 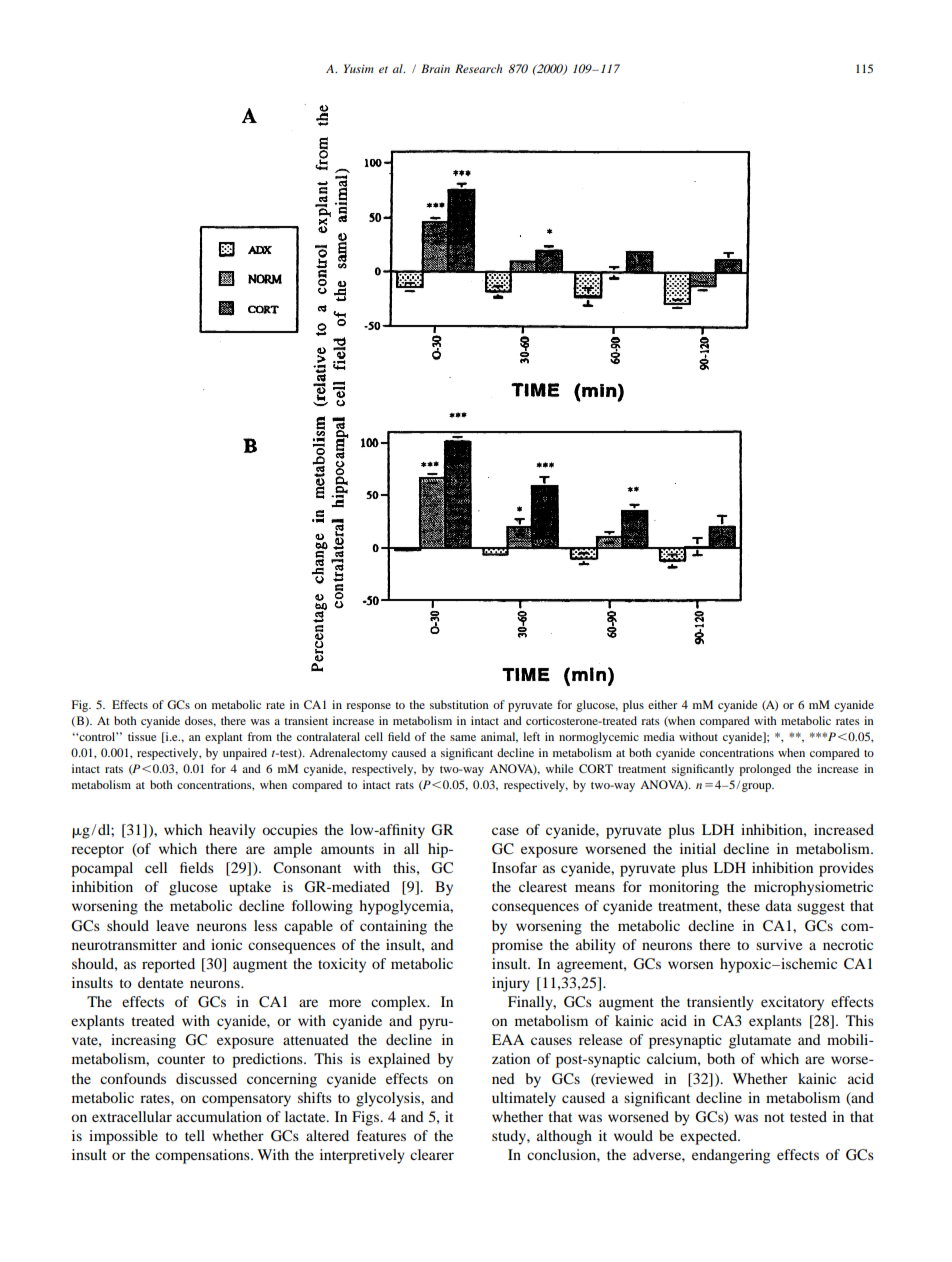 What do you see at coordinates (765, 770) in the page?
I see `prolonged` at bounding box center [765, 770].
